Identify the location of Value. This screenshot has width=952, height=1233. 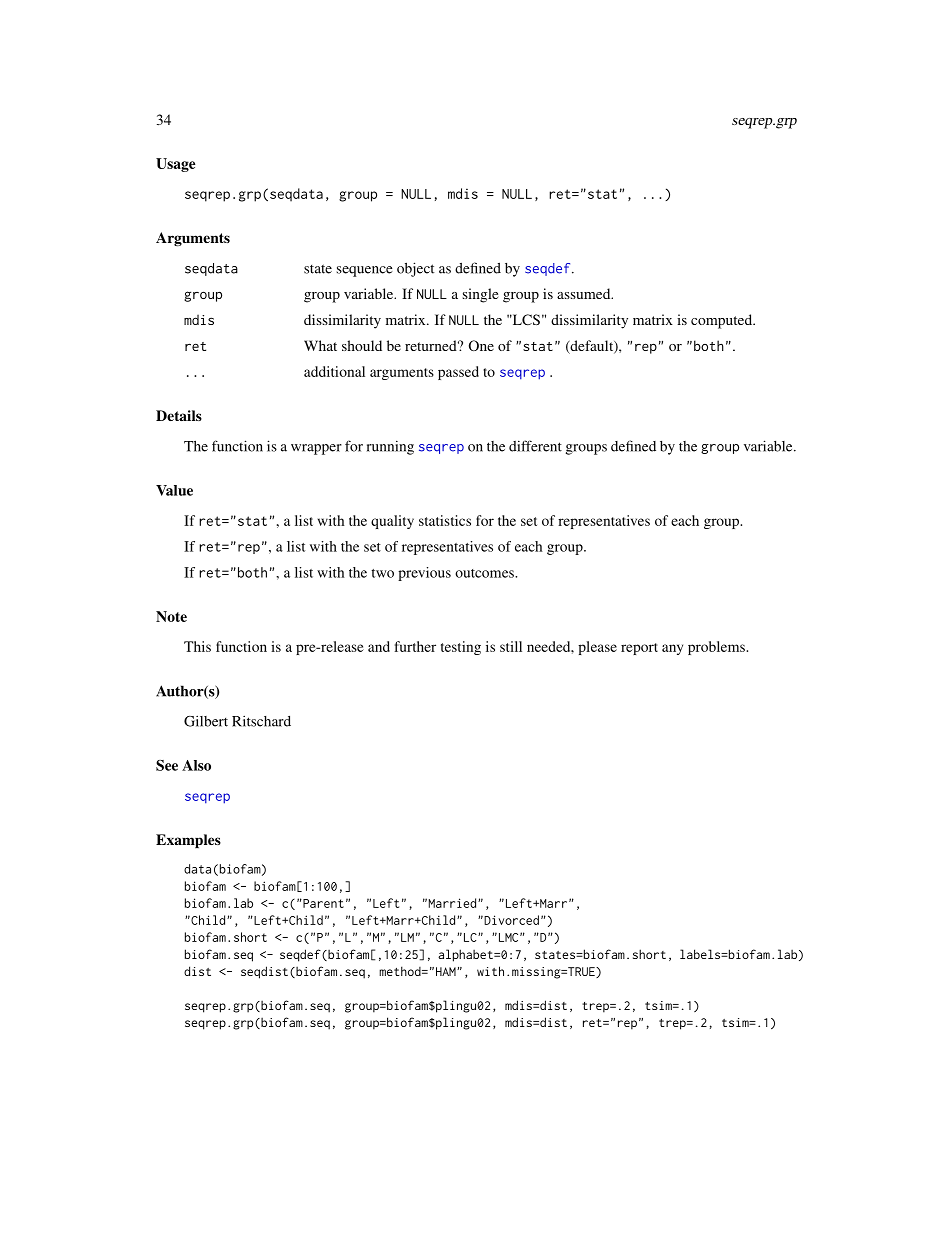
(174, 490).
